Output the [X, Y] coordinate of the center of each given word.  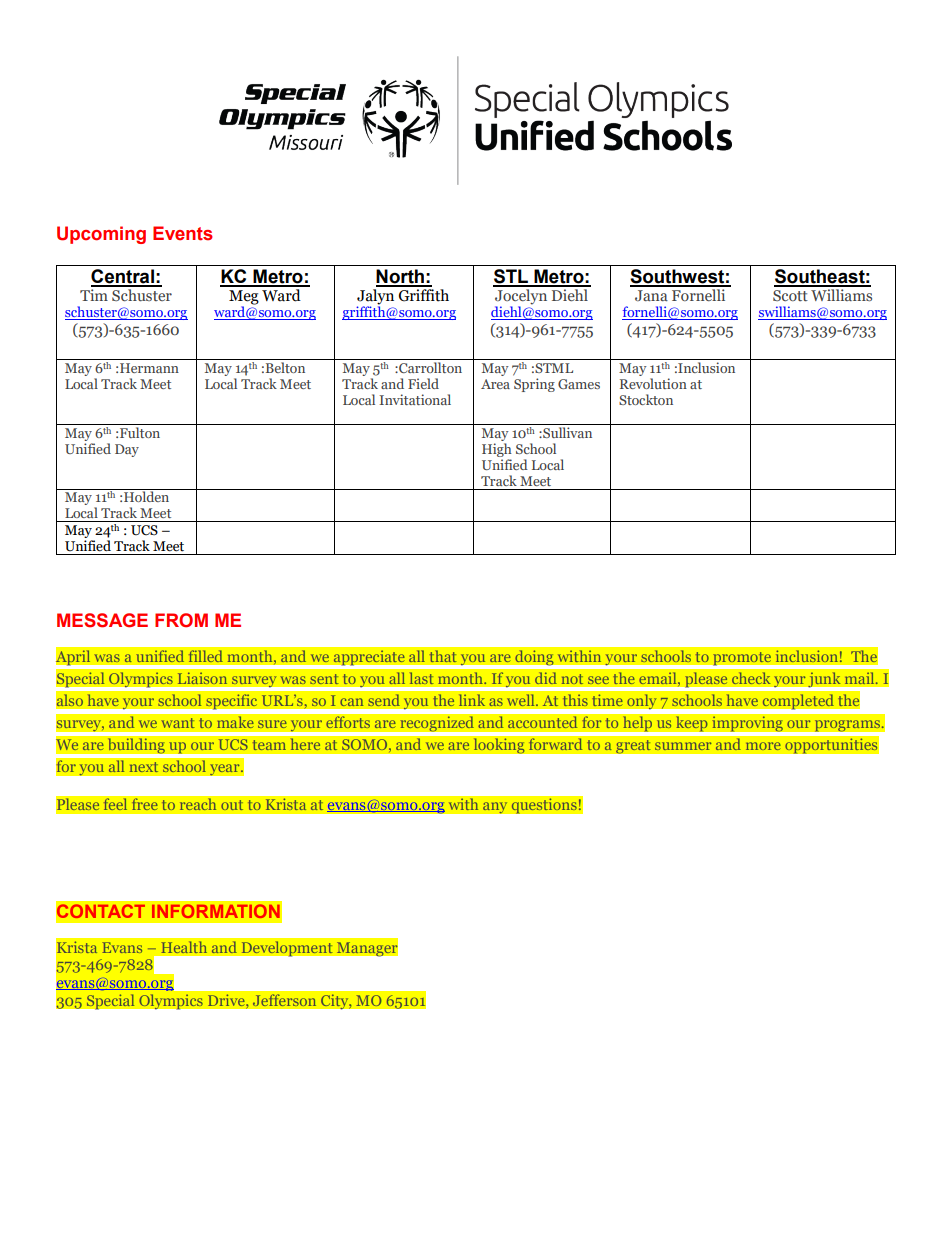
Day [127, 450]
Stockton [646, 399]
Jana [651, 295]
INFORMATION [216, 911]
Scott [790, 296]
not [572, 679]
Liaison [202, 678]
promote [742, 658]
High [497, 450]
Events [183, 233]
